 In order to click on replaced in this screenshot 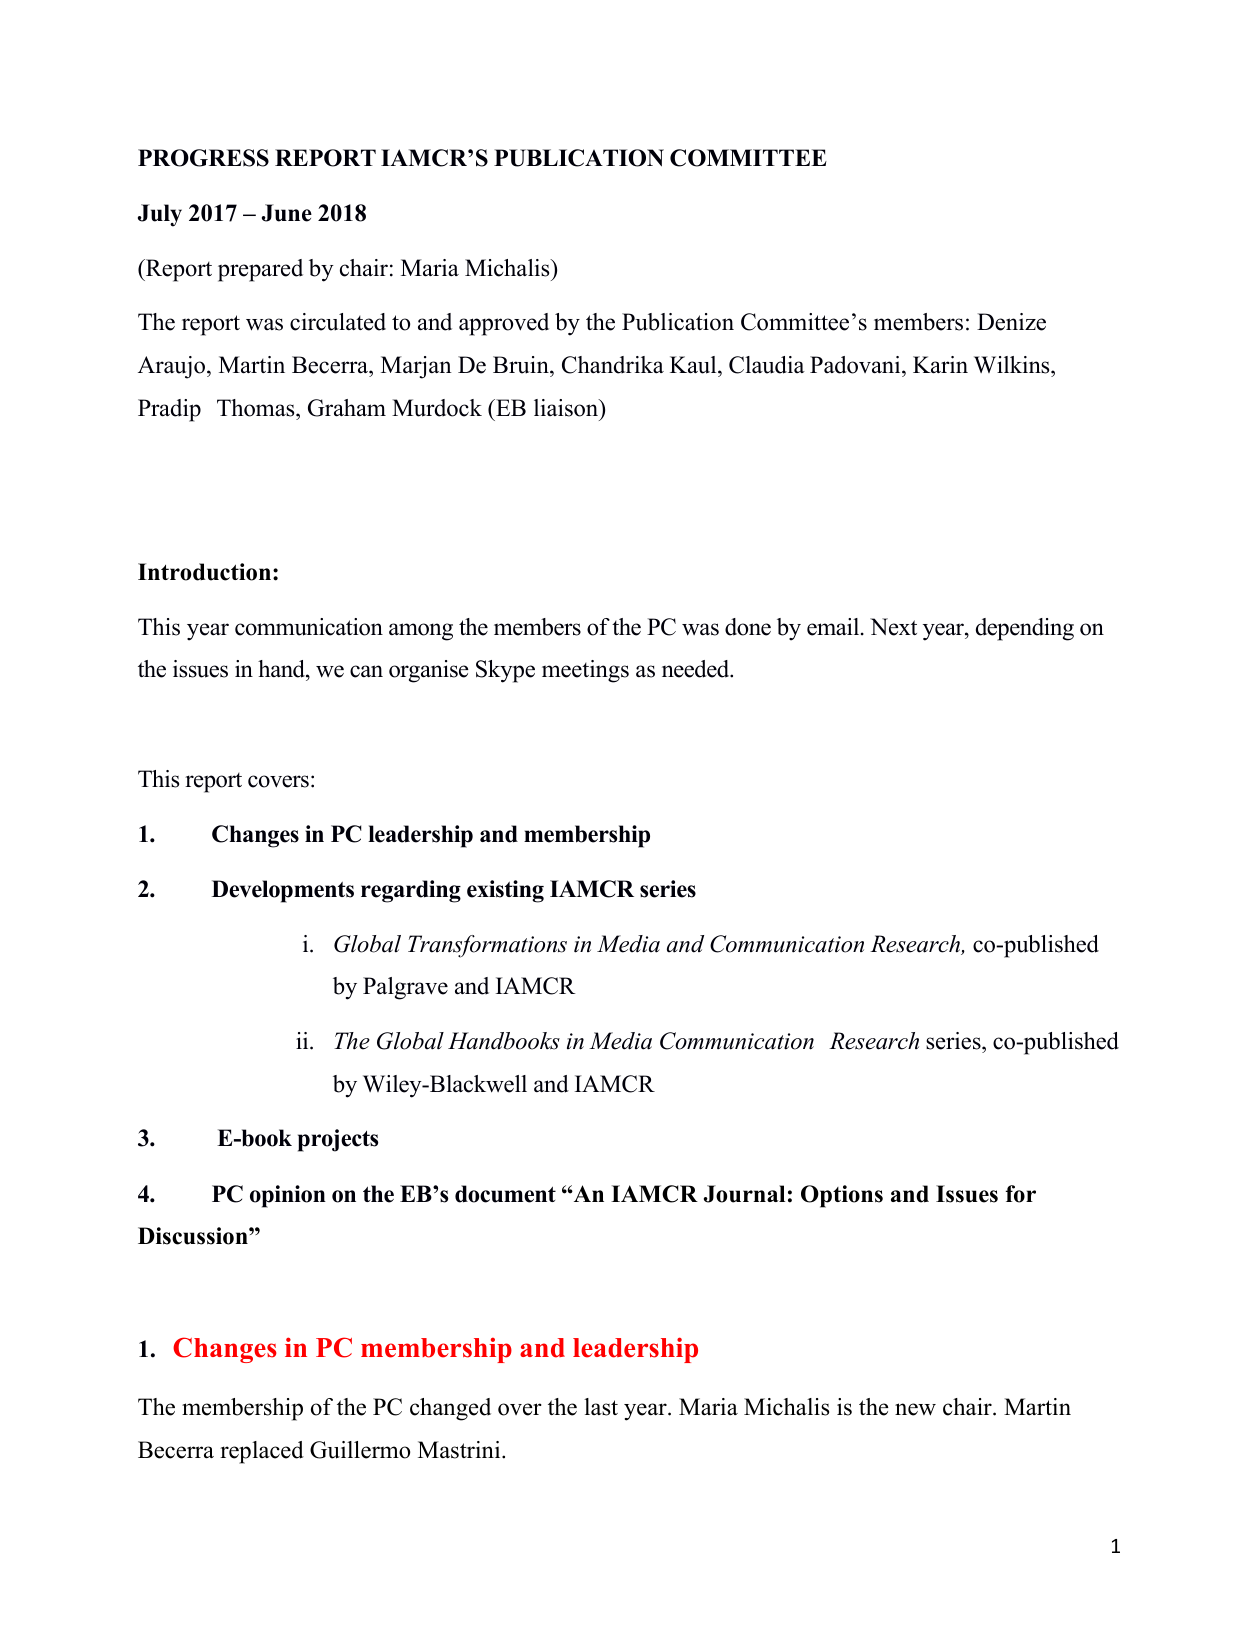, I will do `click(262, 1452)`.
